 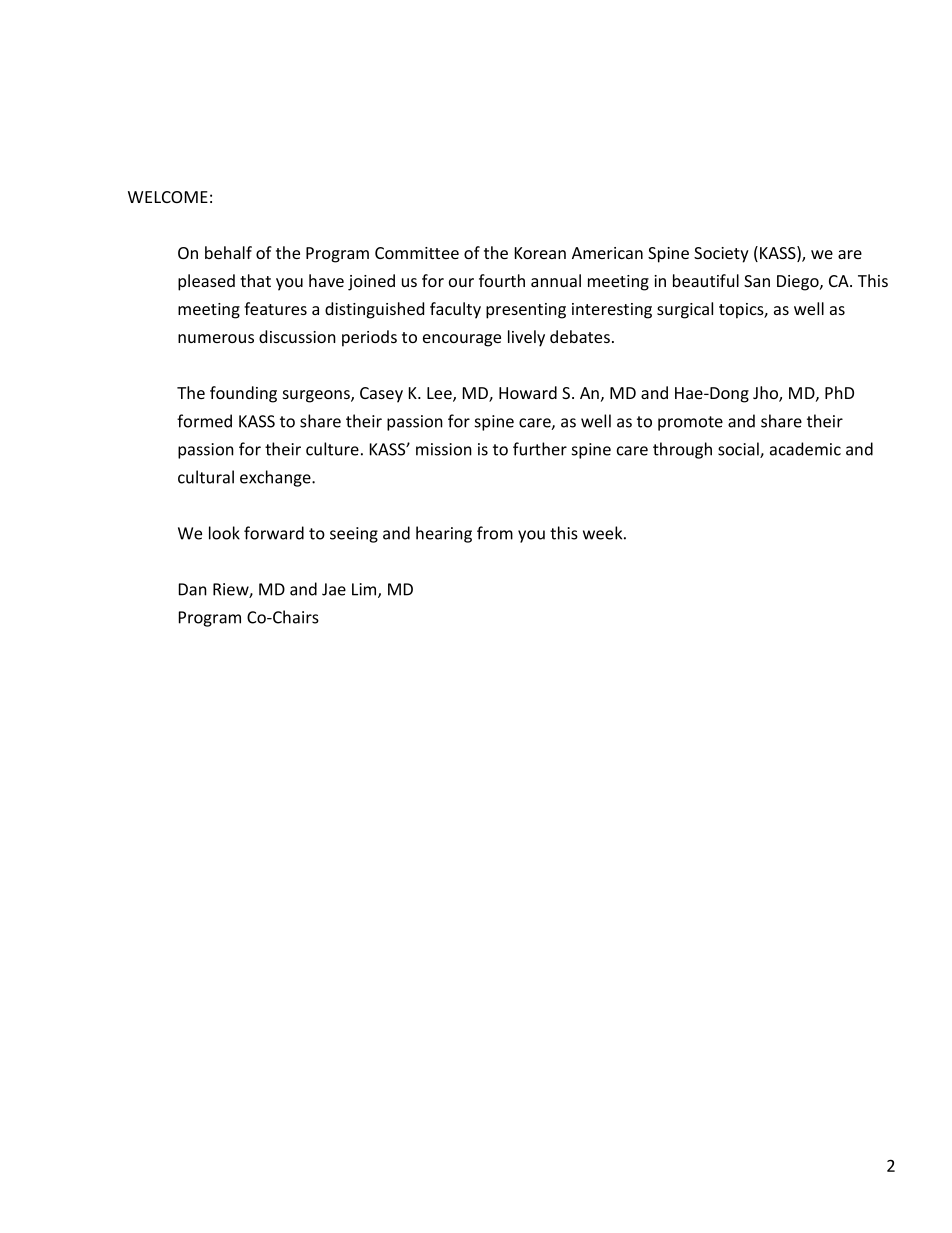 I want to click on surgical, so click(x=685, y=310).
